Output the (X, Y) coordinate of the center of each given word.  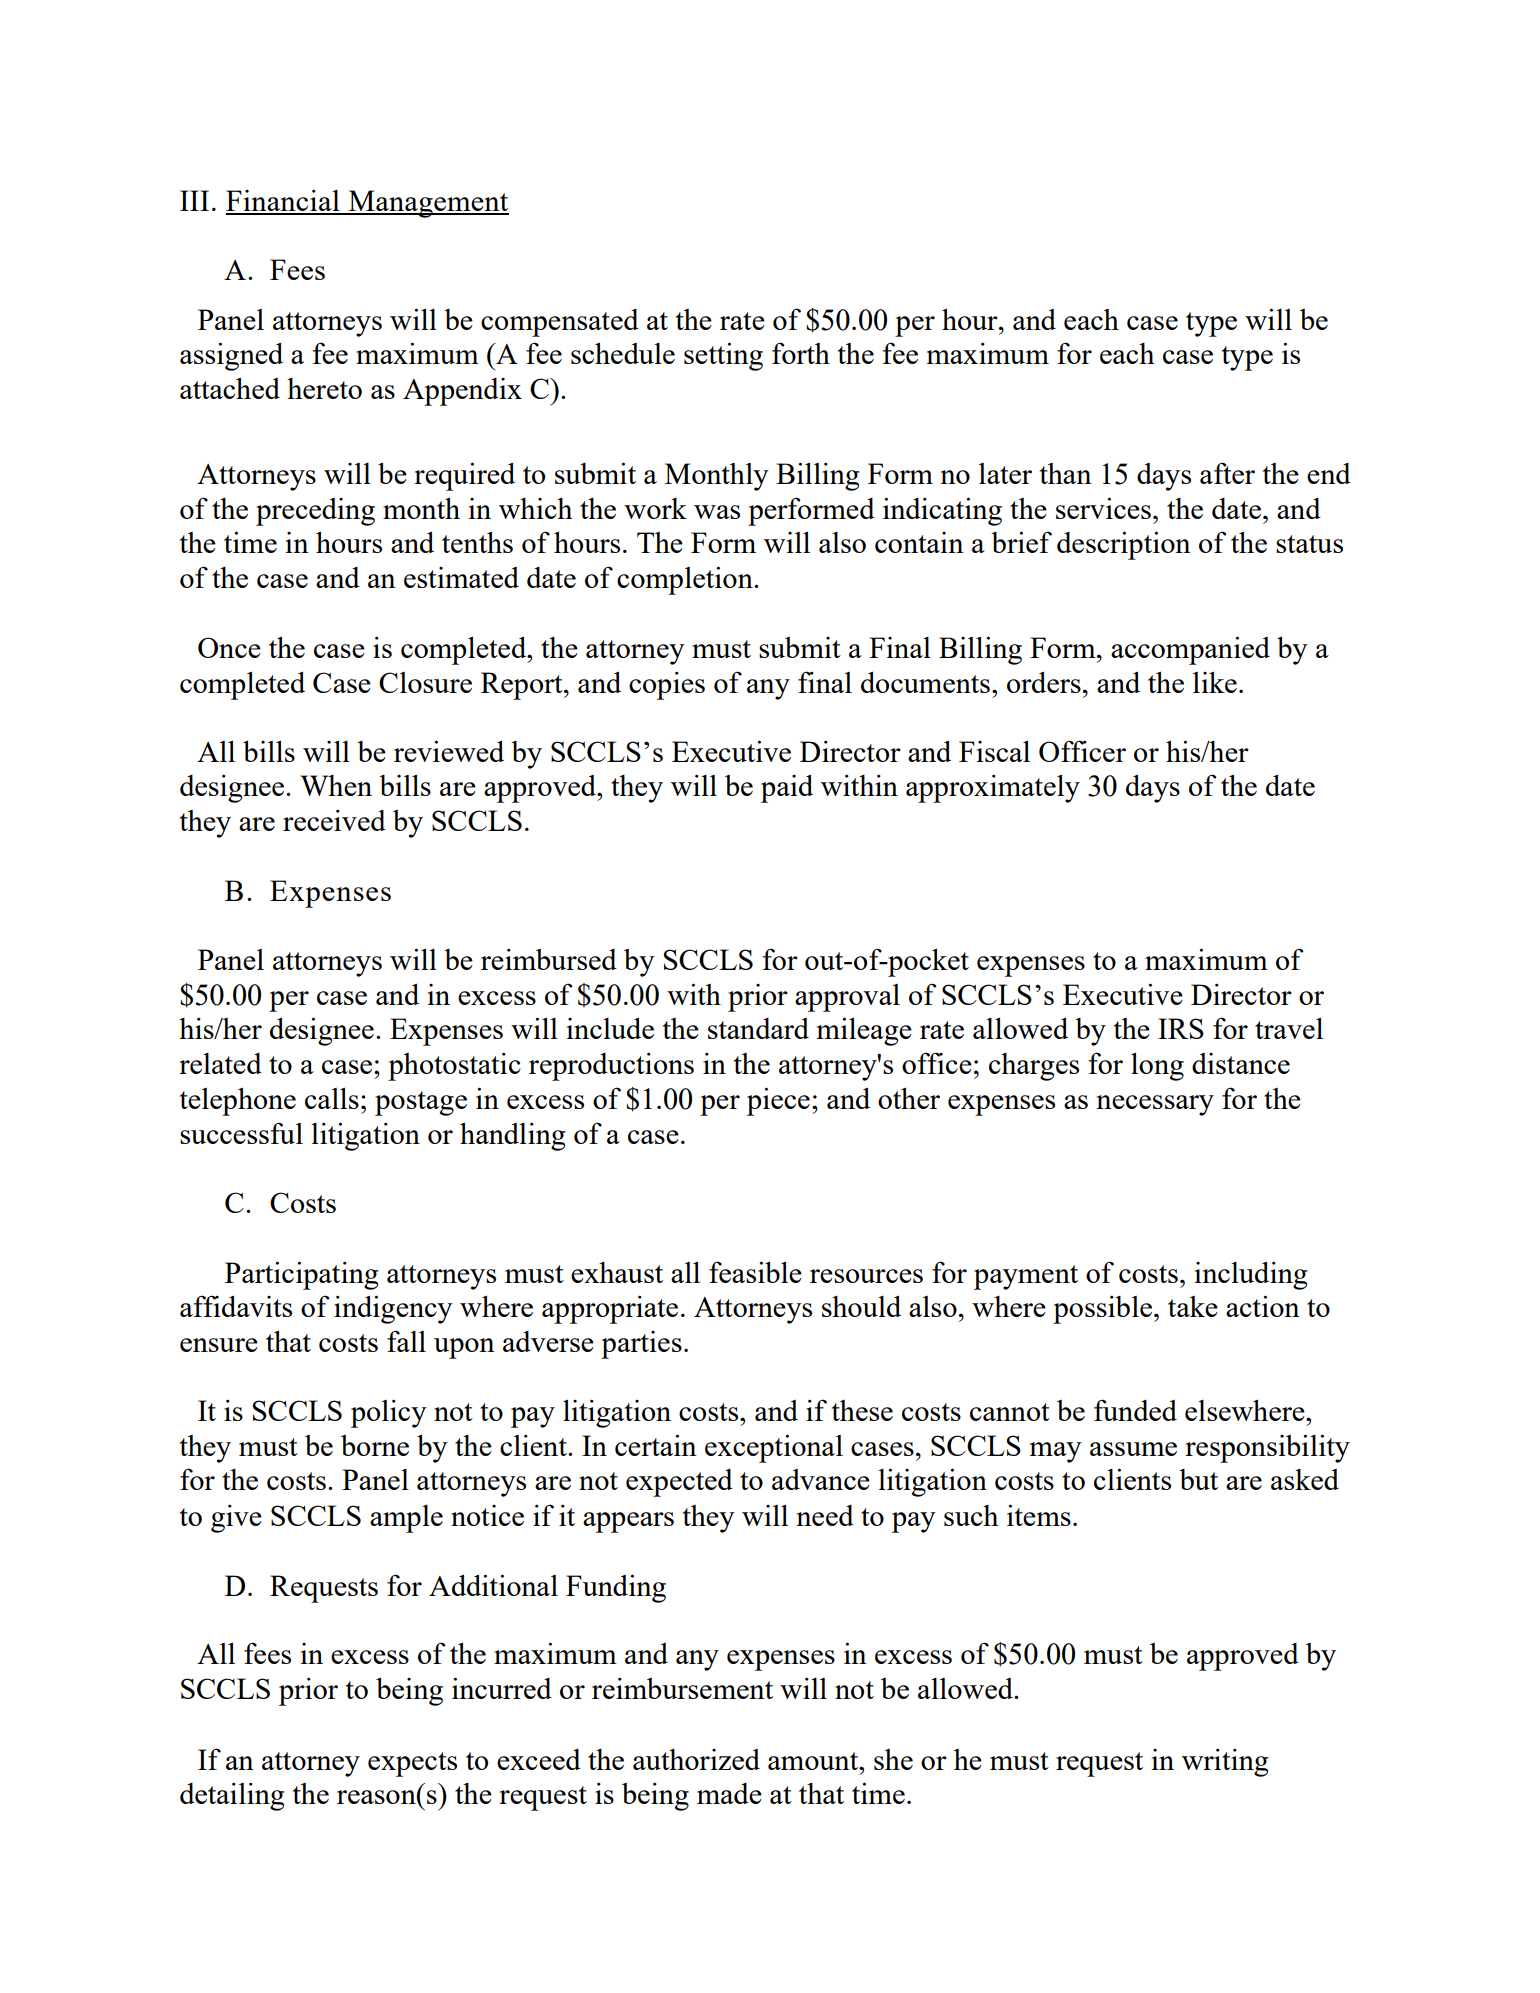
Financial (284, 202)
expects (412, 1764)
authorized (696, 1759)
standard (758, 1028)
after (1227, 473)
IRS (1181, 1028)
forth (801, 353)
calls (332, 1098)
